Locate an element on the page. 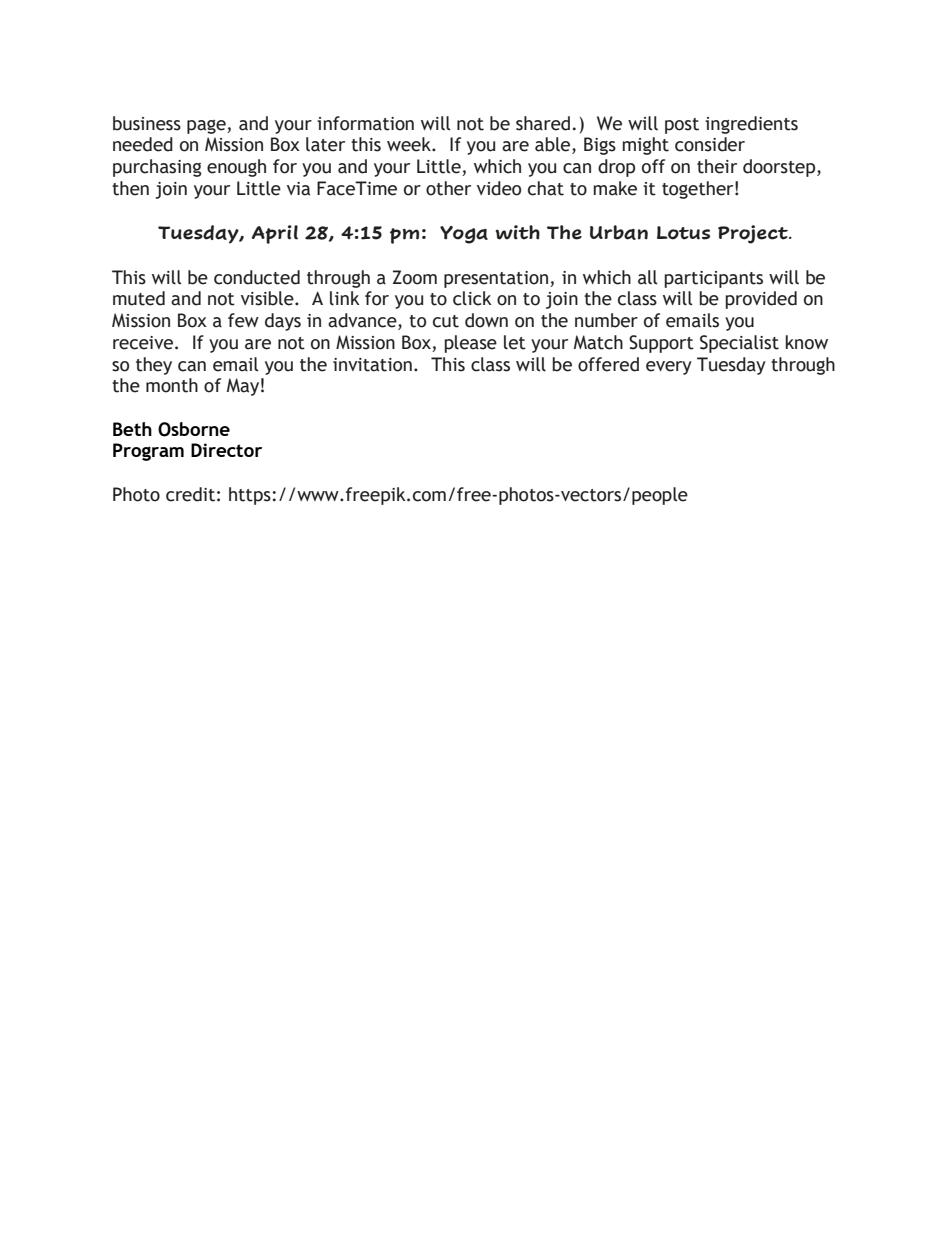 This page has width=952, height=1233. they is located at coordinates (154, 366).
